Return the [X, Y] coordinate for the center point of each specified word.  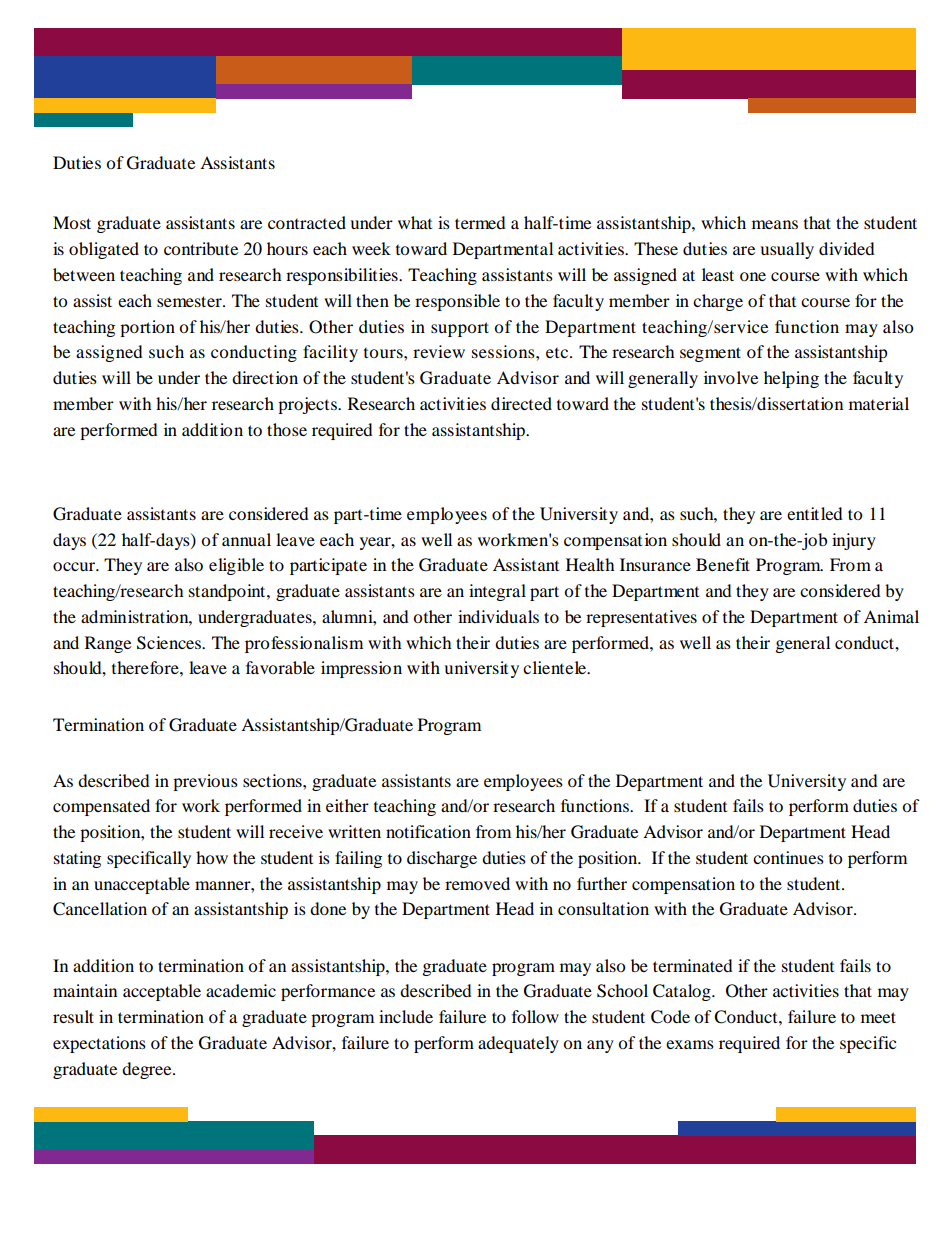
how [212, 857]
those [287, 429]
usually [787, 250]
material [879, 403]
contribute [201, 248]
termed [480, 222]
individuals [498, 616]
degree [148, 1070]
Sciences [170, 643]
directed [521, 403]
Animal [891, 616]
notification [428, 831]
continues [788, 857]
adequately [518, 1044]
